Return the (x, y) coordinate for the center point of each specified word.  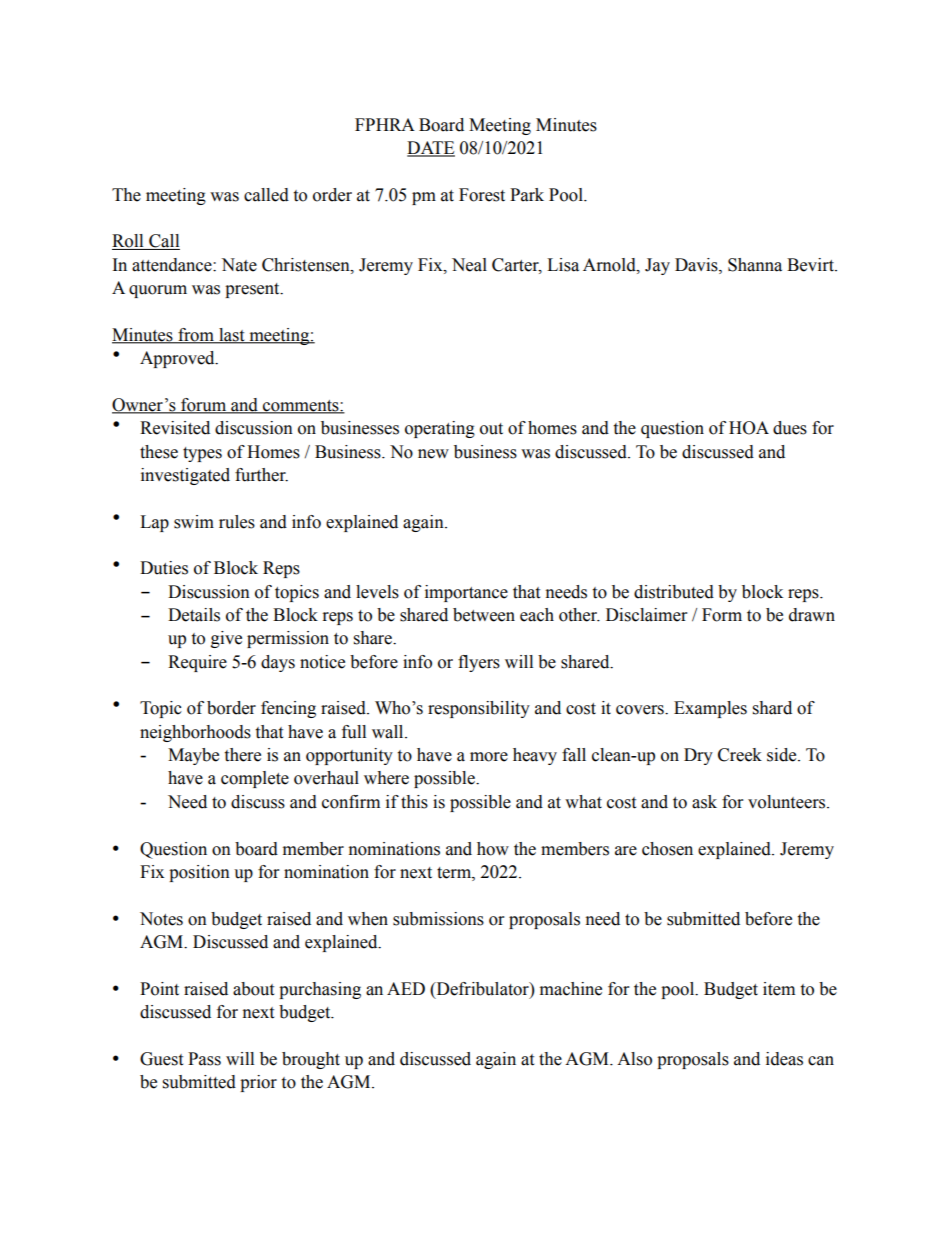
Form (722, 615)
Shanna (755, 265)
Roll (129, 242)
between (484, 615)
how (493, 849)
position (199, 873)
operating (440, 429)
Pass (204, 1059)
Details (194, 615)
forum (204, 406)
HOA (749, 428)
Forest (482, 195)
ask (704, 802)
